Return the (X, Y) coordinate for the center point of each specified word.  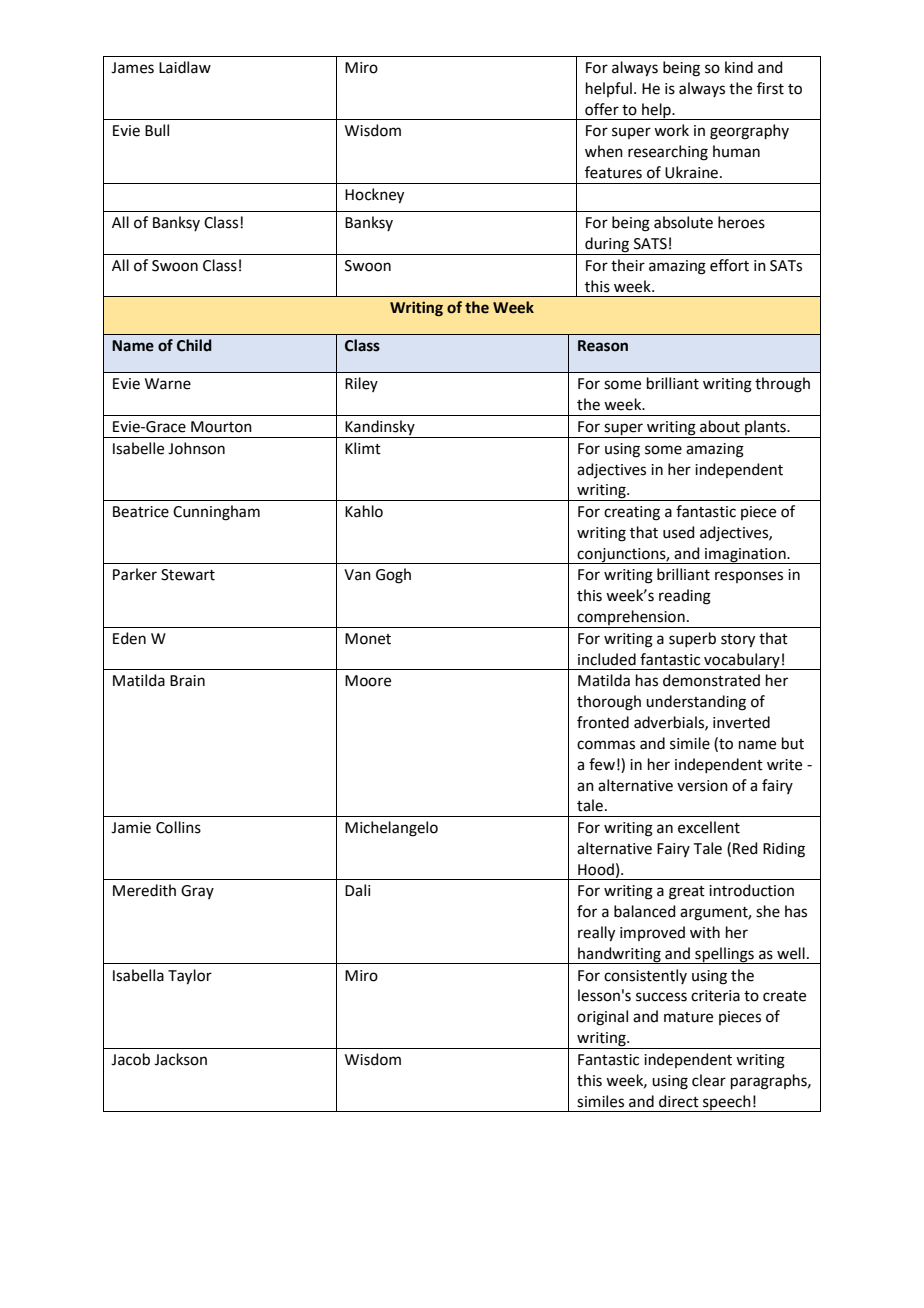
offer (602, 109)
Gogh (393, 576)
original (602, 1018)
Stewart (188, 575)
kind (739, 67)
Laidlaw (185, 67)
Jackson (180, 1059)
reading (685, 597)
